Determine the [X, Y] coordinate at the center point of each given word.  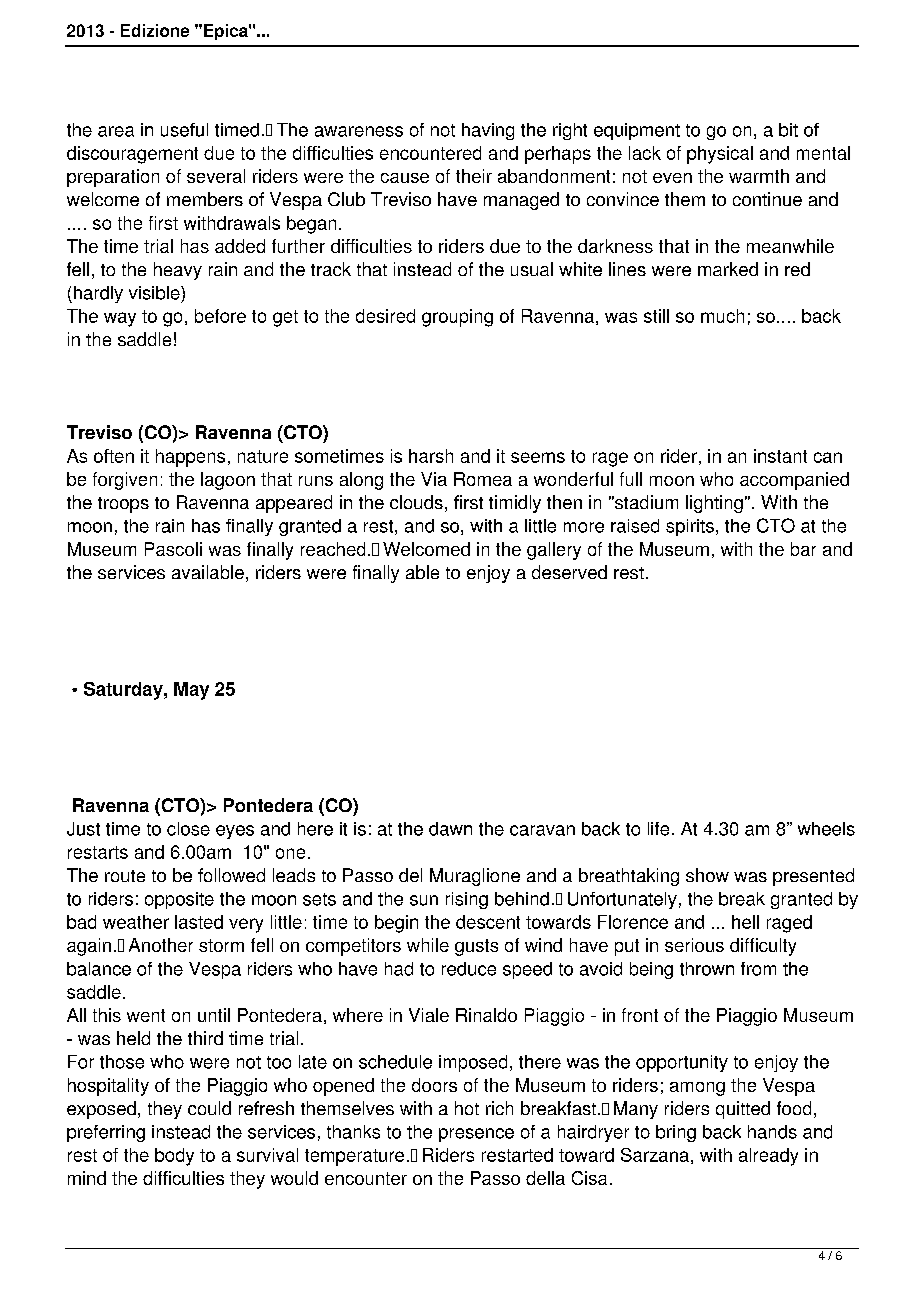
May [191, 691]
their [474, 176]
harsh [431, 456]
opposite [179, 900]
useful [184, 130]
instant [780, 456]
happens [190, 458]
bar [803, 549]
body [174, 1157]
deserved [569, 572]
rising [467, 900]
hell [745, 922]
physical [720, 155]
